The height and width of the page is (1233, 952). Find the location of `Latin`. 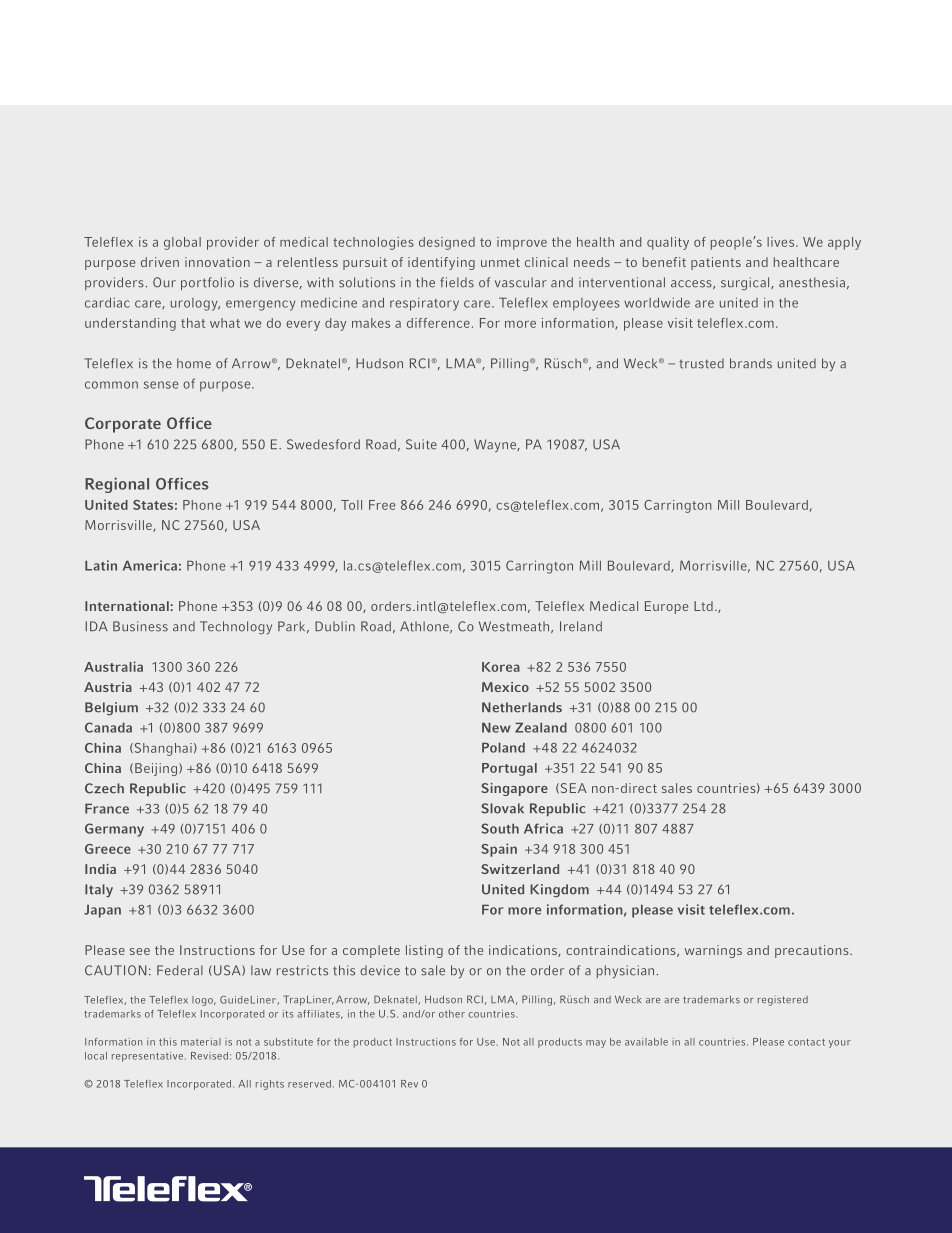

Latin is located at coordinates (101, 565).
